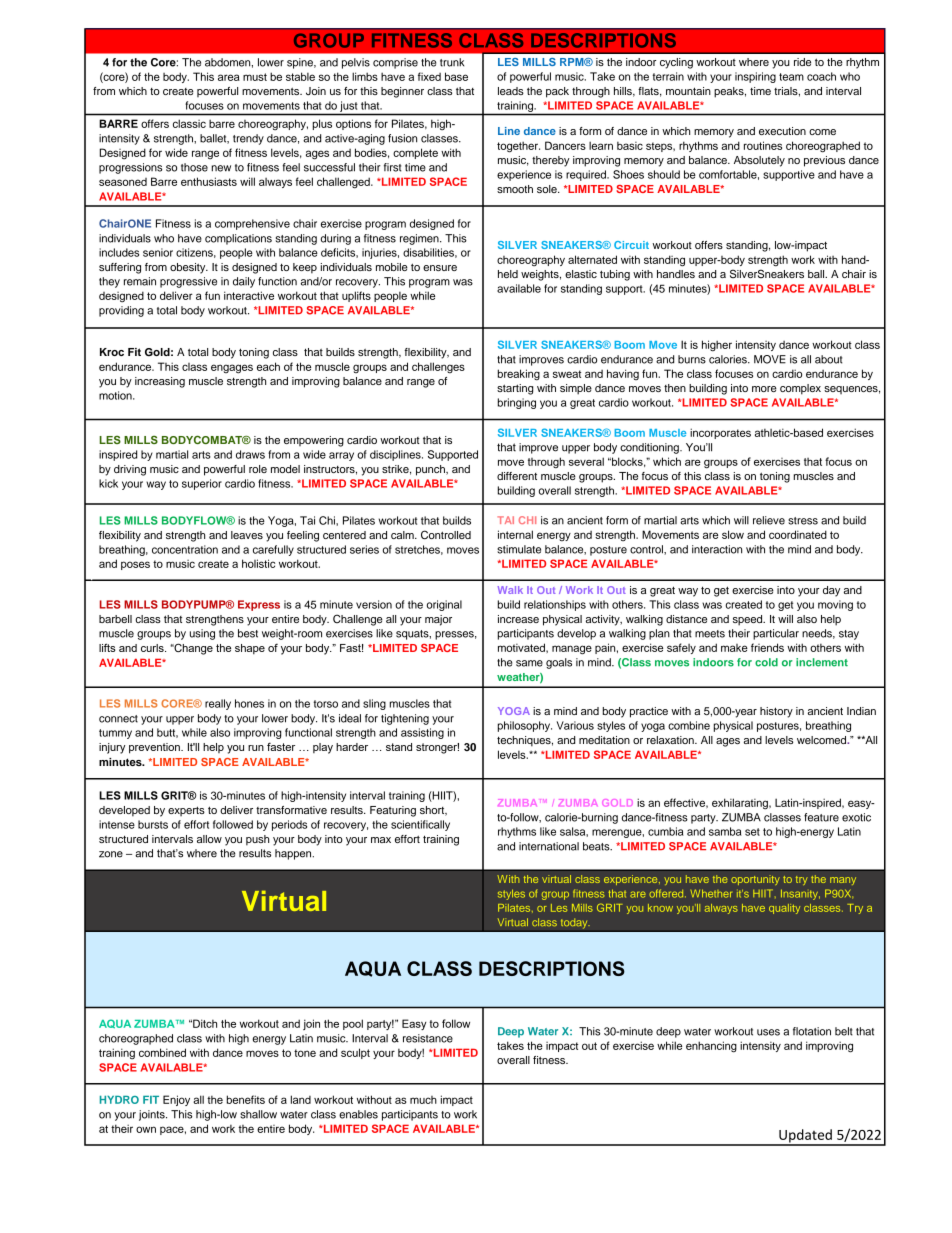 Image resolution: width=952 pixels, height=1233 pixels. Describe the element at coordinates (776, 634) in the screenshot. I see `particular` at that location.
